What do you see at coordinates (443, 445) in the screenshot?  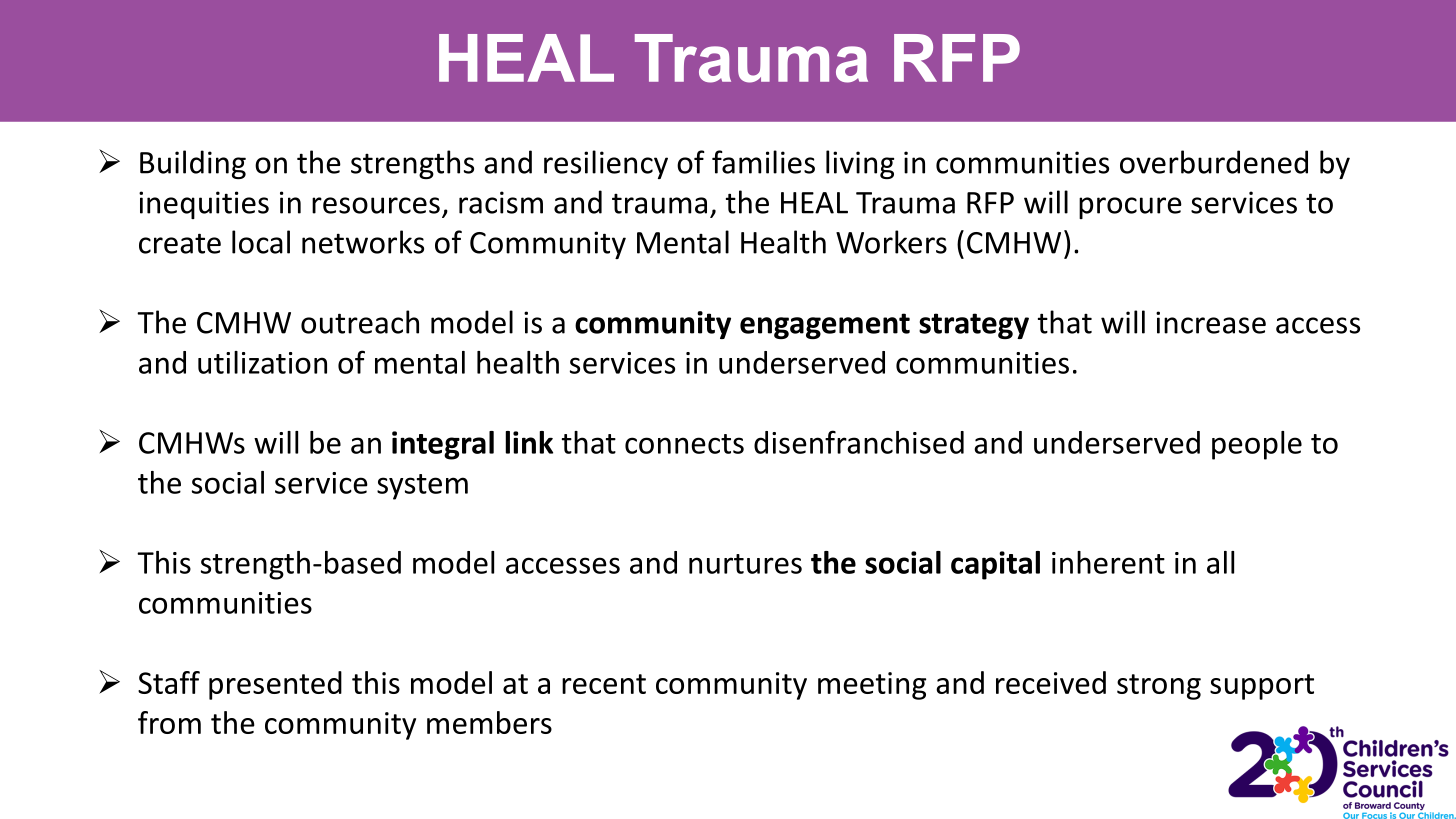 I see `integral` at bounding box center [443, 445].
